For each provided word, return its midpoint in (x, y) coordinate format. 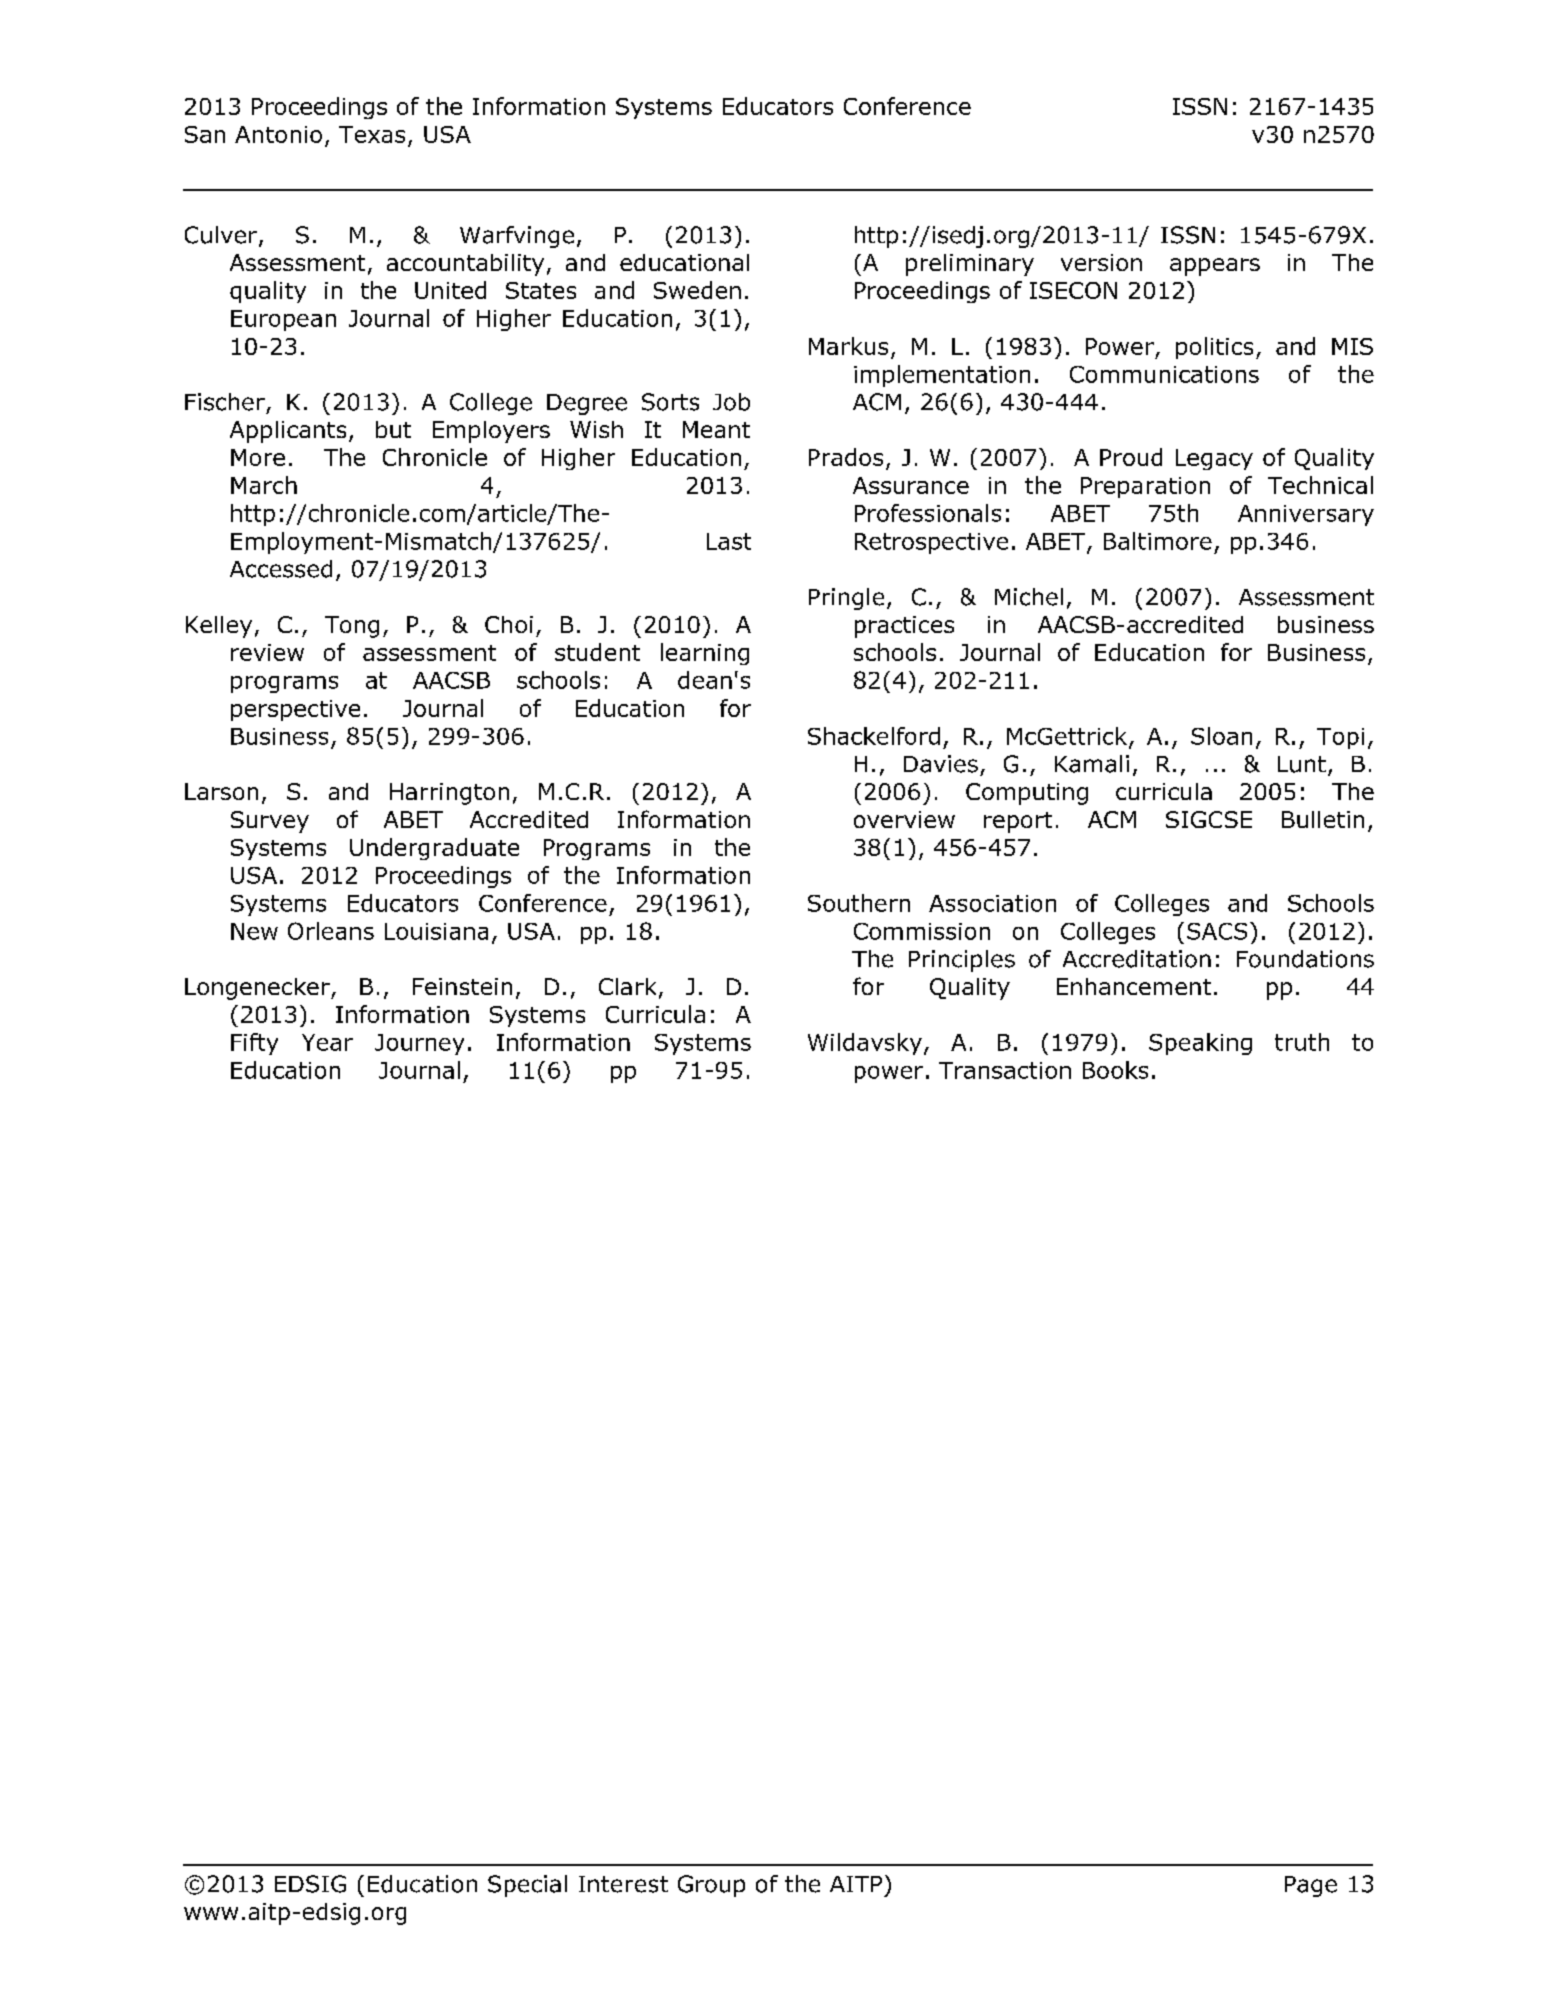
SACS (1217, 931)
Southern (859, 903)
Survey (270, 822)
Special (527, 1886)
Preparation (1145, 487)
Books (1115, 1070)
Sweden (697, 290)
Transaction (1005, 1070)
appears (1215, 267)
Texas (372, 134)
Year (327, 1042)
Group (711, 1886)
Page (1311, 1886)
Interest (623, 1884)
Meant (716, 429)
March (264, 485)
